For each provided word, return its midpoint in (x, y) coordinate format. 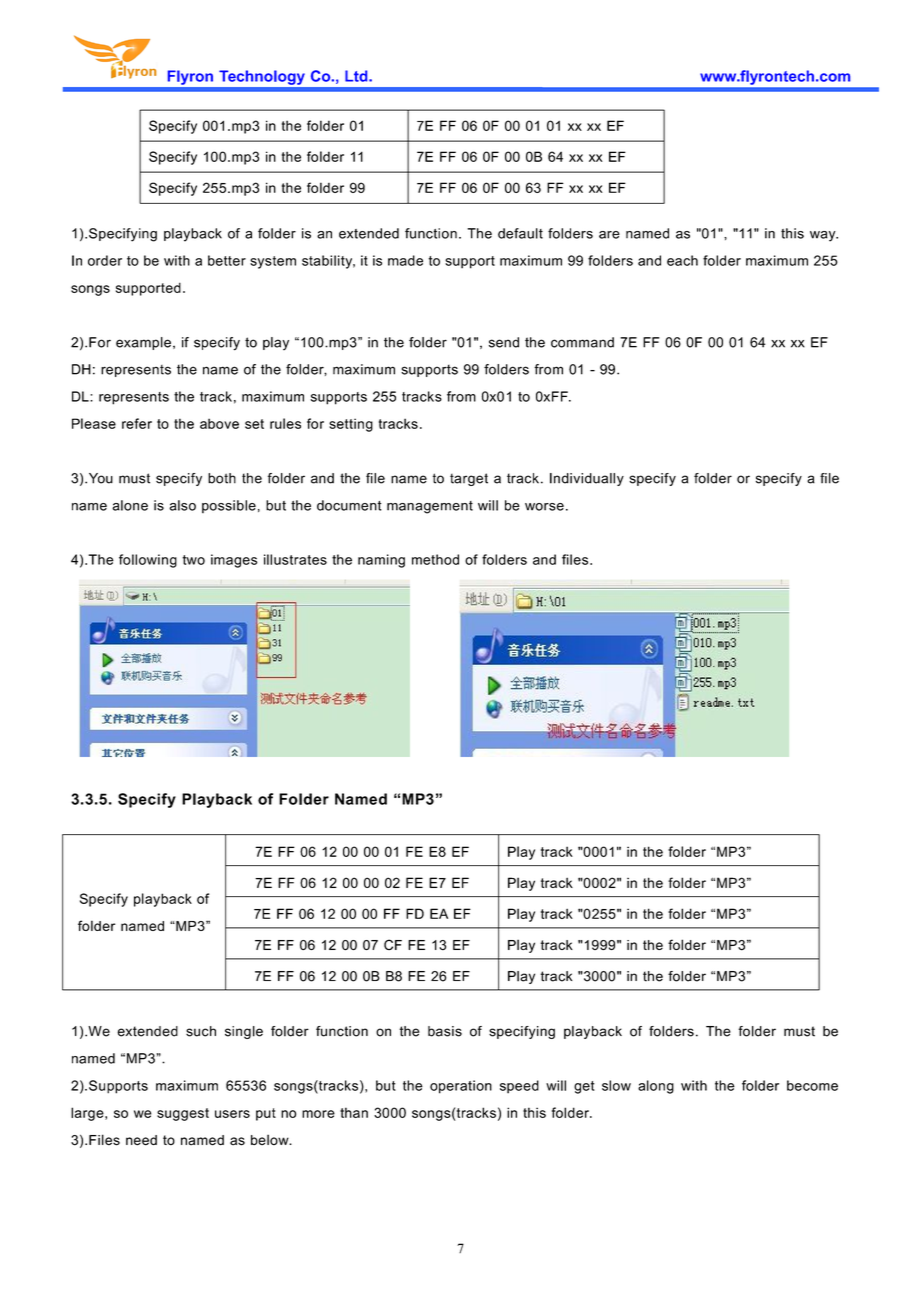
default (520, 233)
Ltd (357, 76)
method (435, 559)
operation (461, 1087)
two (193, 560)
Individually (587, 479)
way (824, 236)
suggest (183, 1114)
